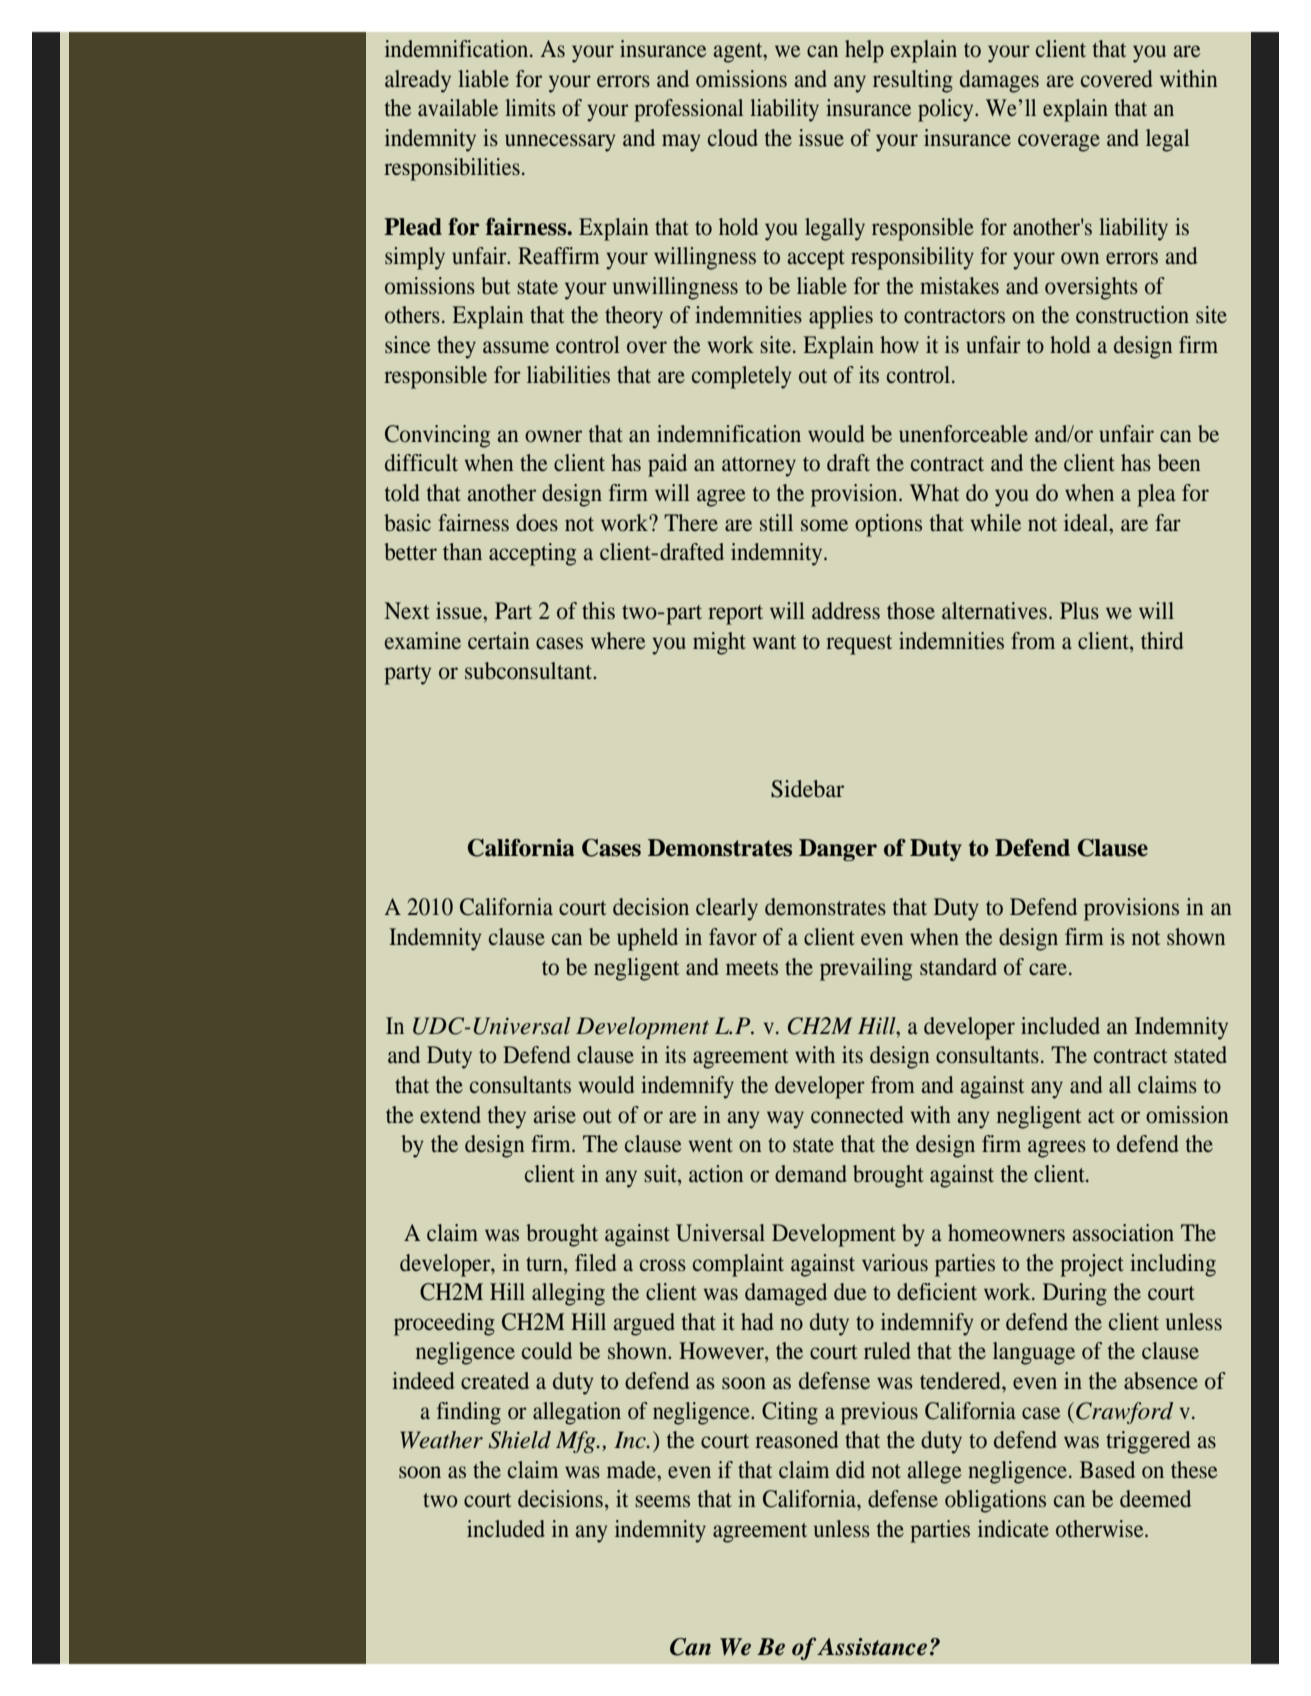 This screenshot has width=1311, height=1696. What do you see at coordinates (733, 138) in the screenshot?
I see `cloud` at bounding box center [733, 138].
